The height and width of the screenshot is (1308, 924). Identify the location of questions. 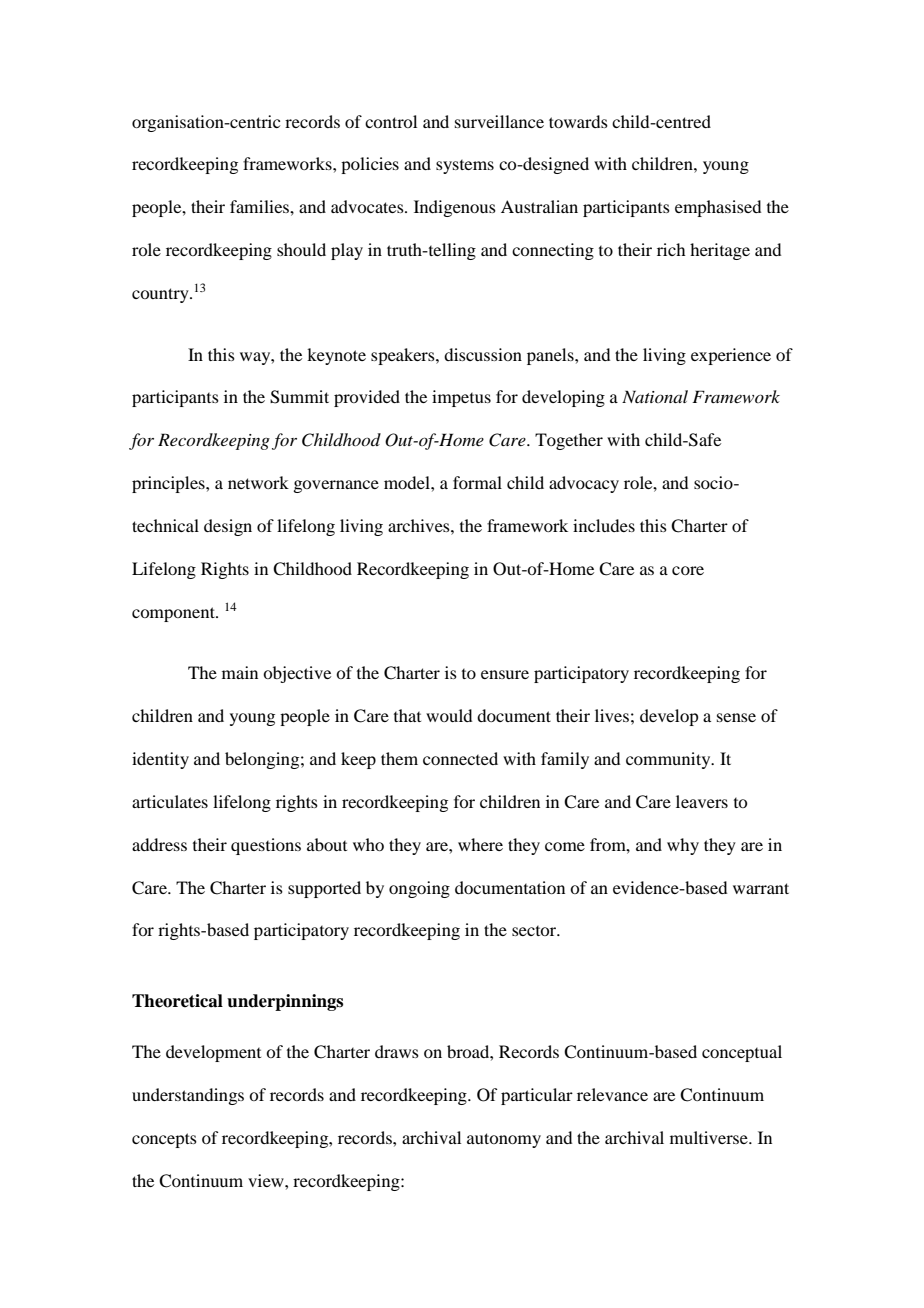
(266, 846).
